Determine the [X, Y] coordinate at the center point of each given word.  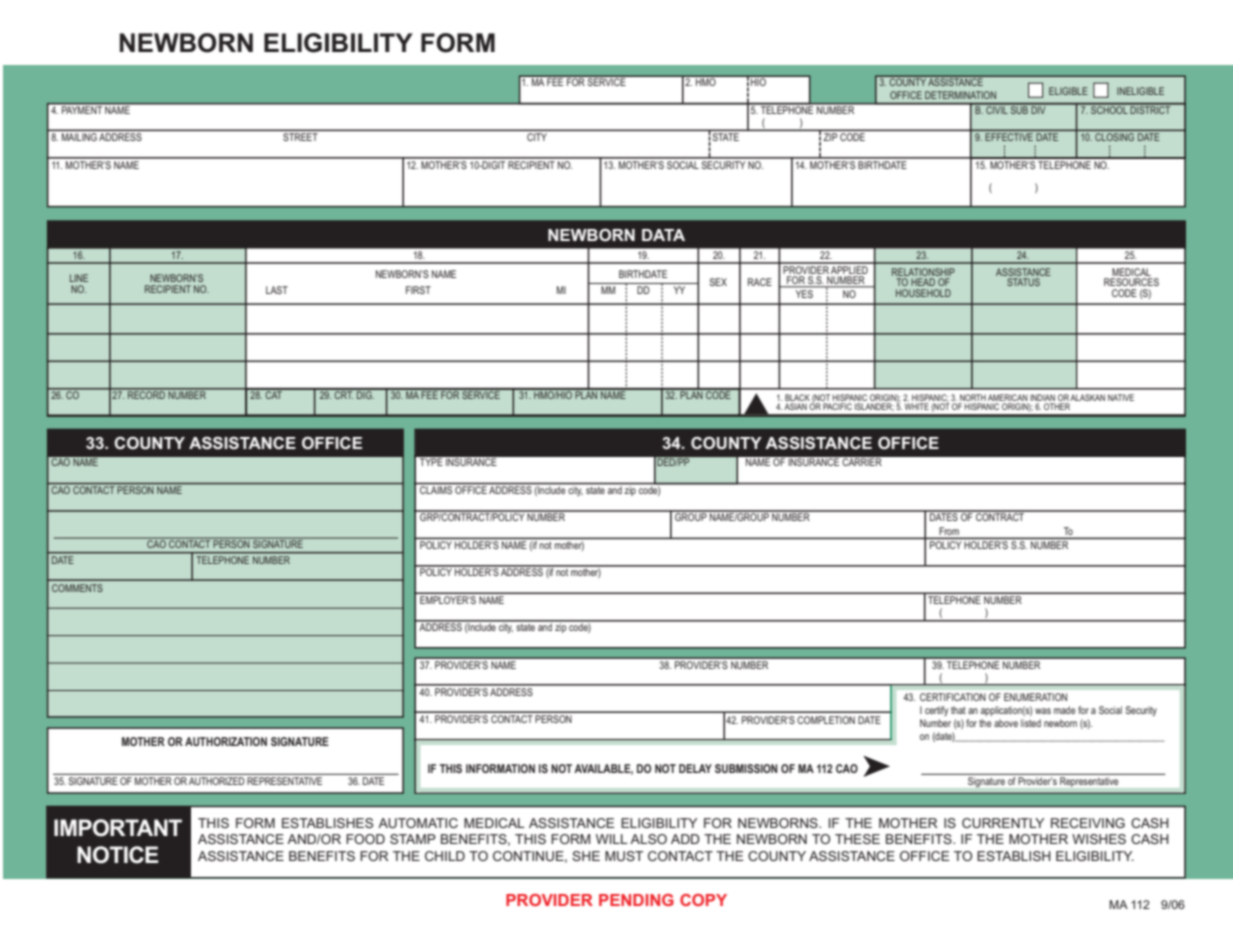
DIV [1038, 109]
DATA [663, 235]
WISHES [1099, 839]
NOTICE [118, 855]
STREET [300, 137]
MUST [624, 856]
